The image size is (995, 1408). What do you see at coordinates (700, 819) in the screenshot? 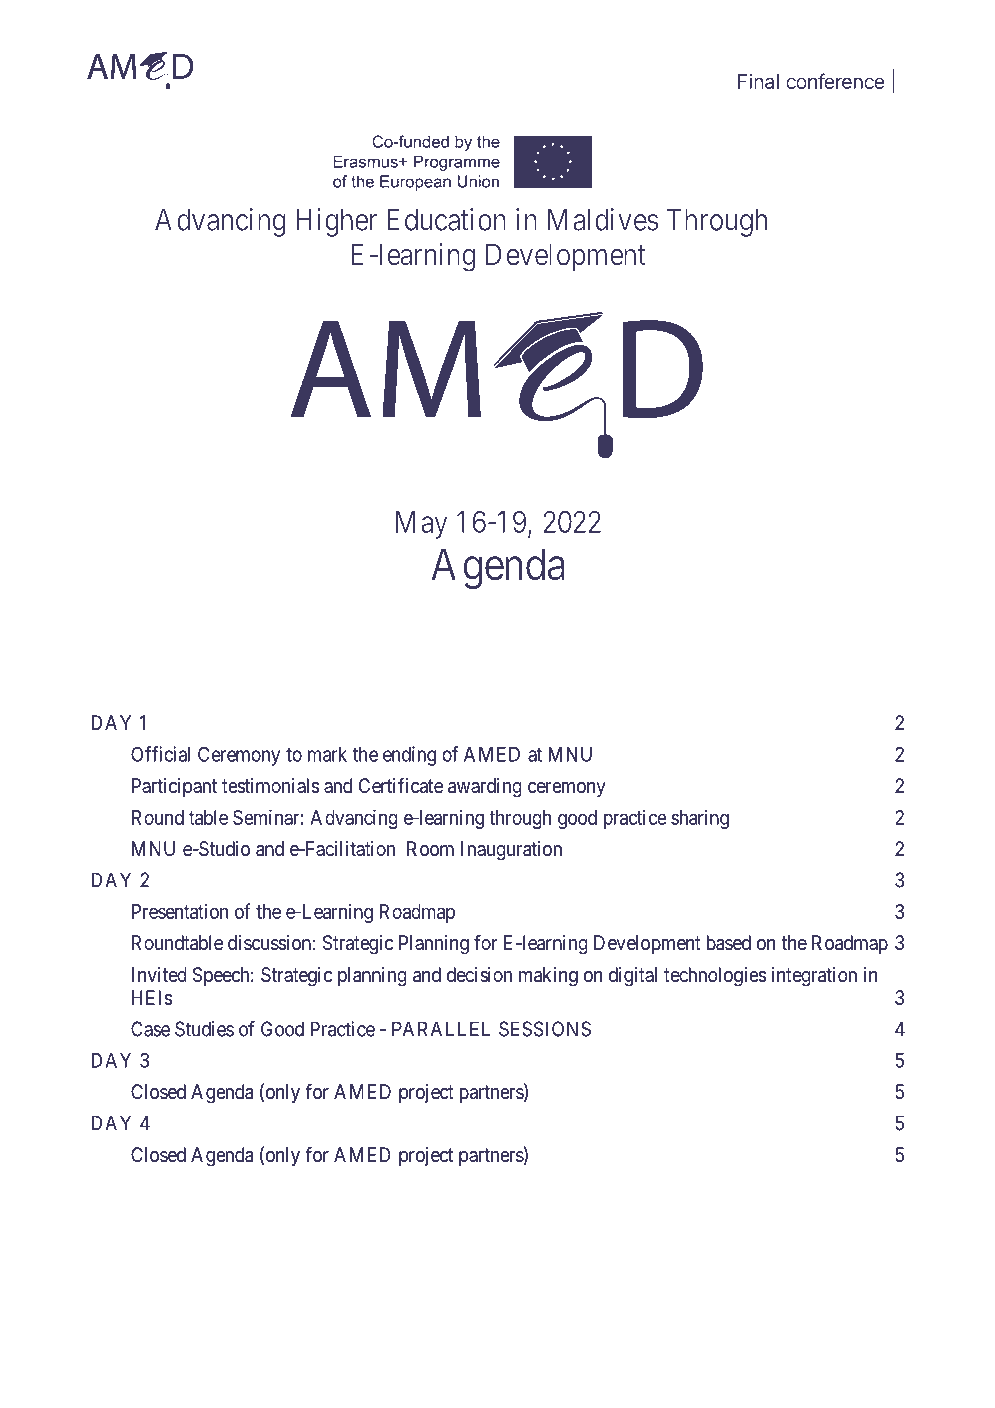
I see `sharing` at bounding box center [700, 819].
